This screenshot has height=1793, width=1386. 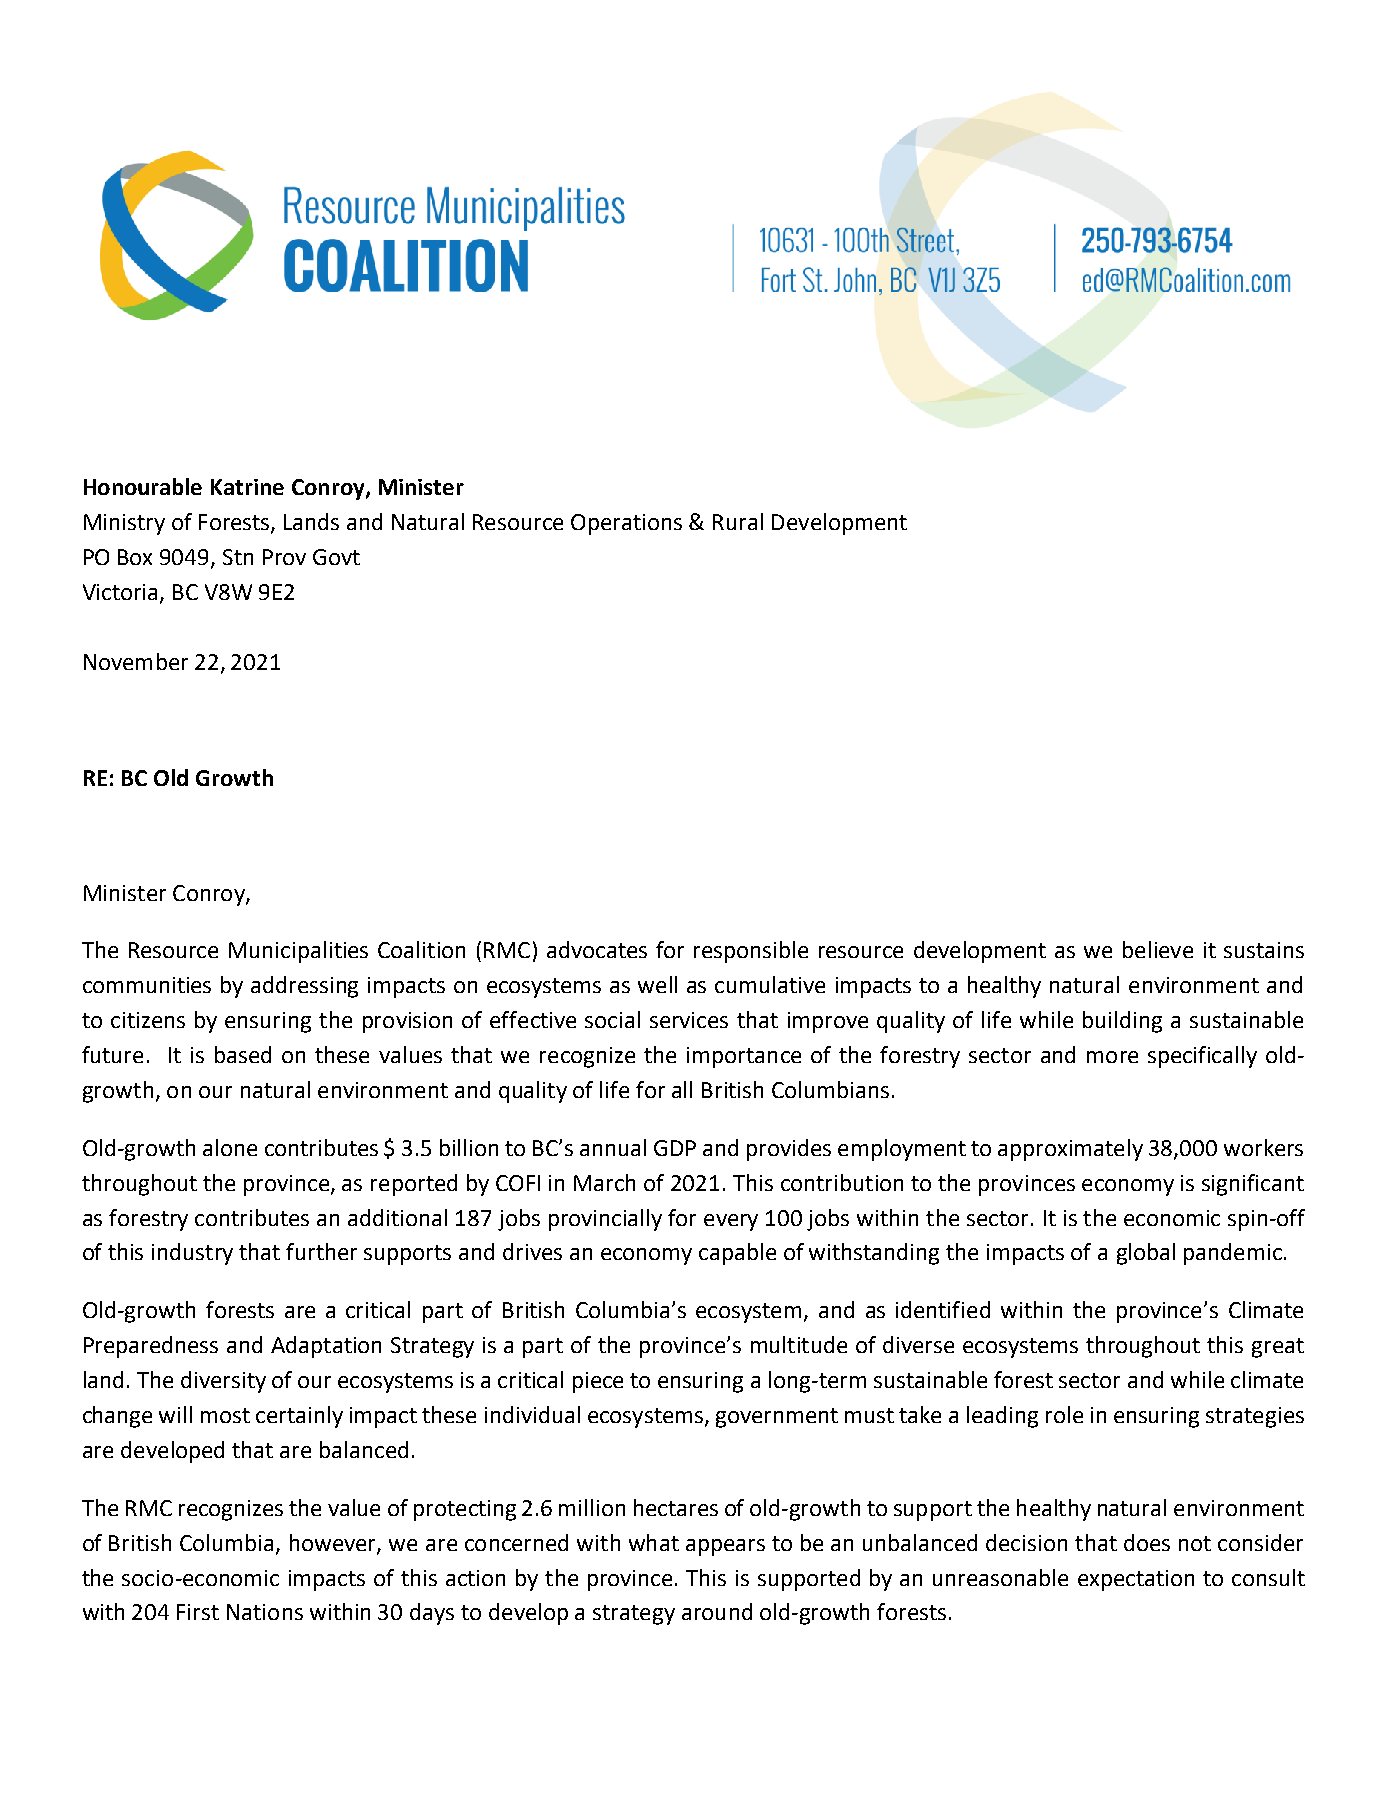 What do you see at coordinates (243, 1054) in the screenshot?
I see `based` at bounding box center [243, 1054].
